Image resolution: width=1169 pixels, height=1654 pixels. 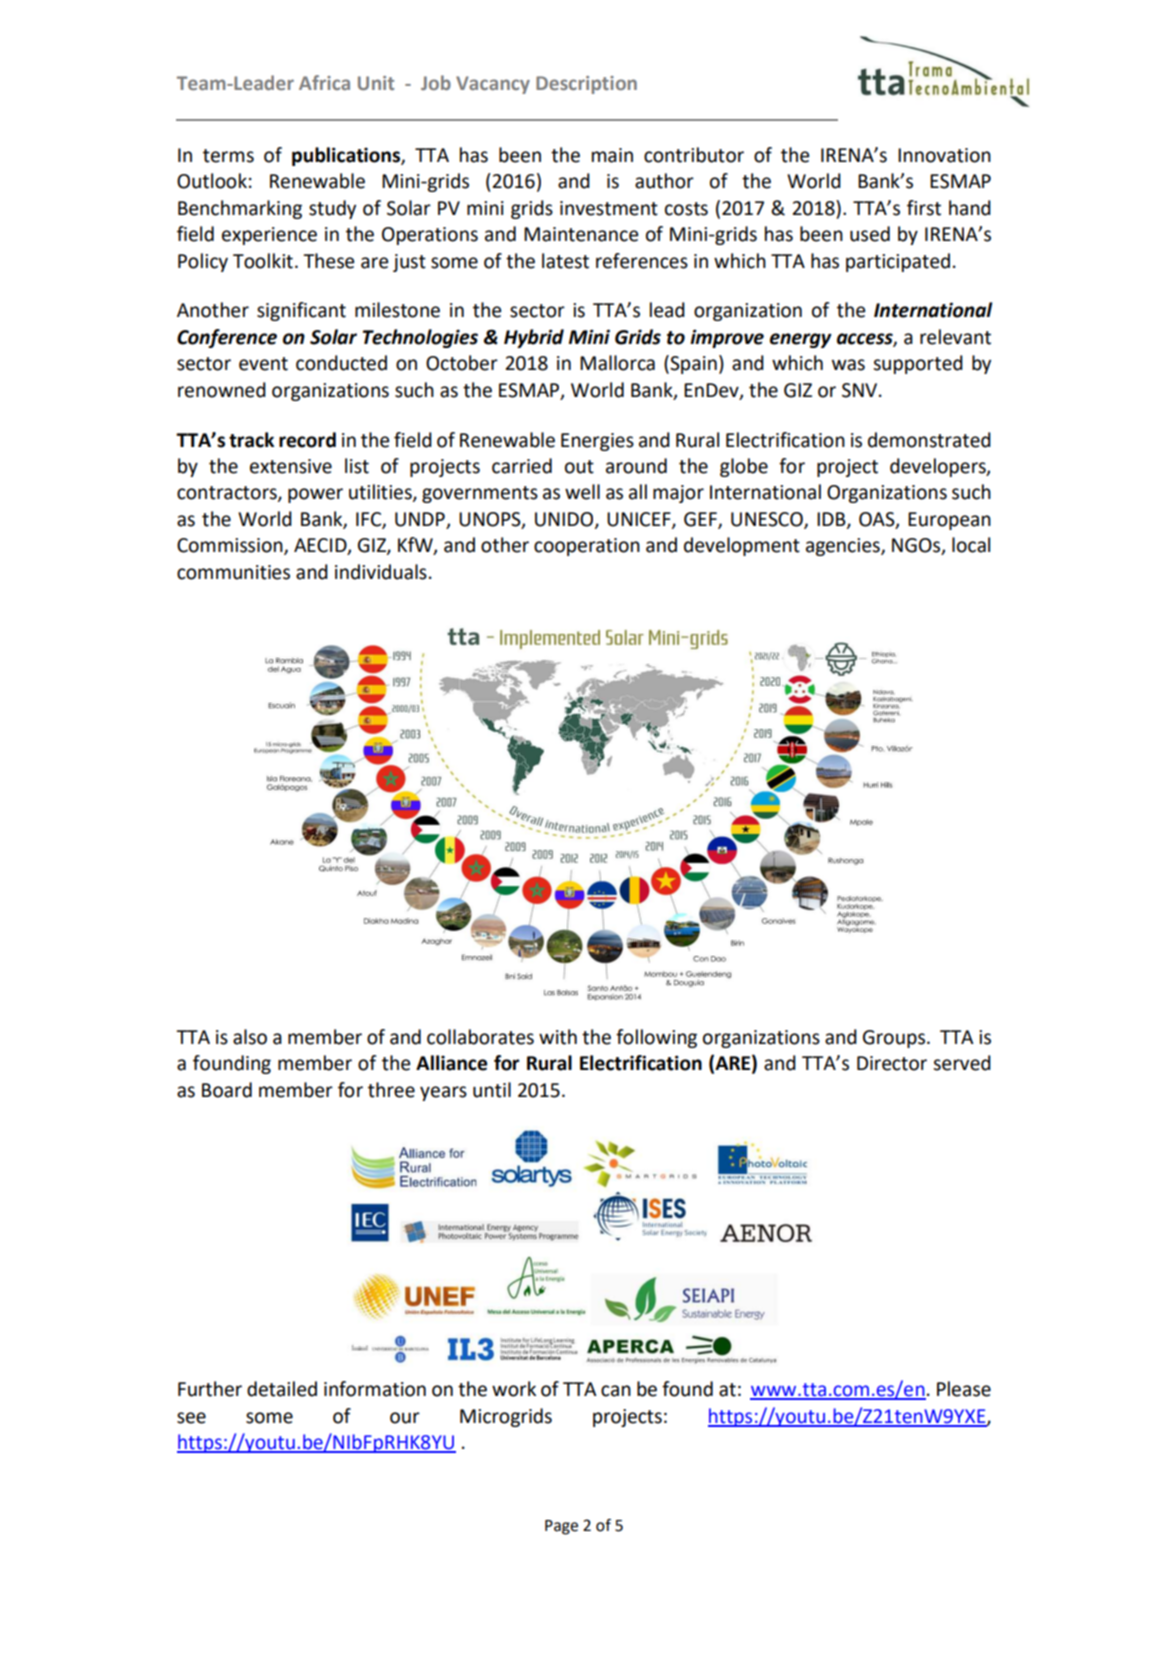 What do you see at coordinates (324, 82) in the image?
I see `Africa` at bounding box center [324, 82].
